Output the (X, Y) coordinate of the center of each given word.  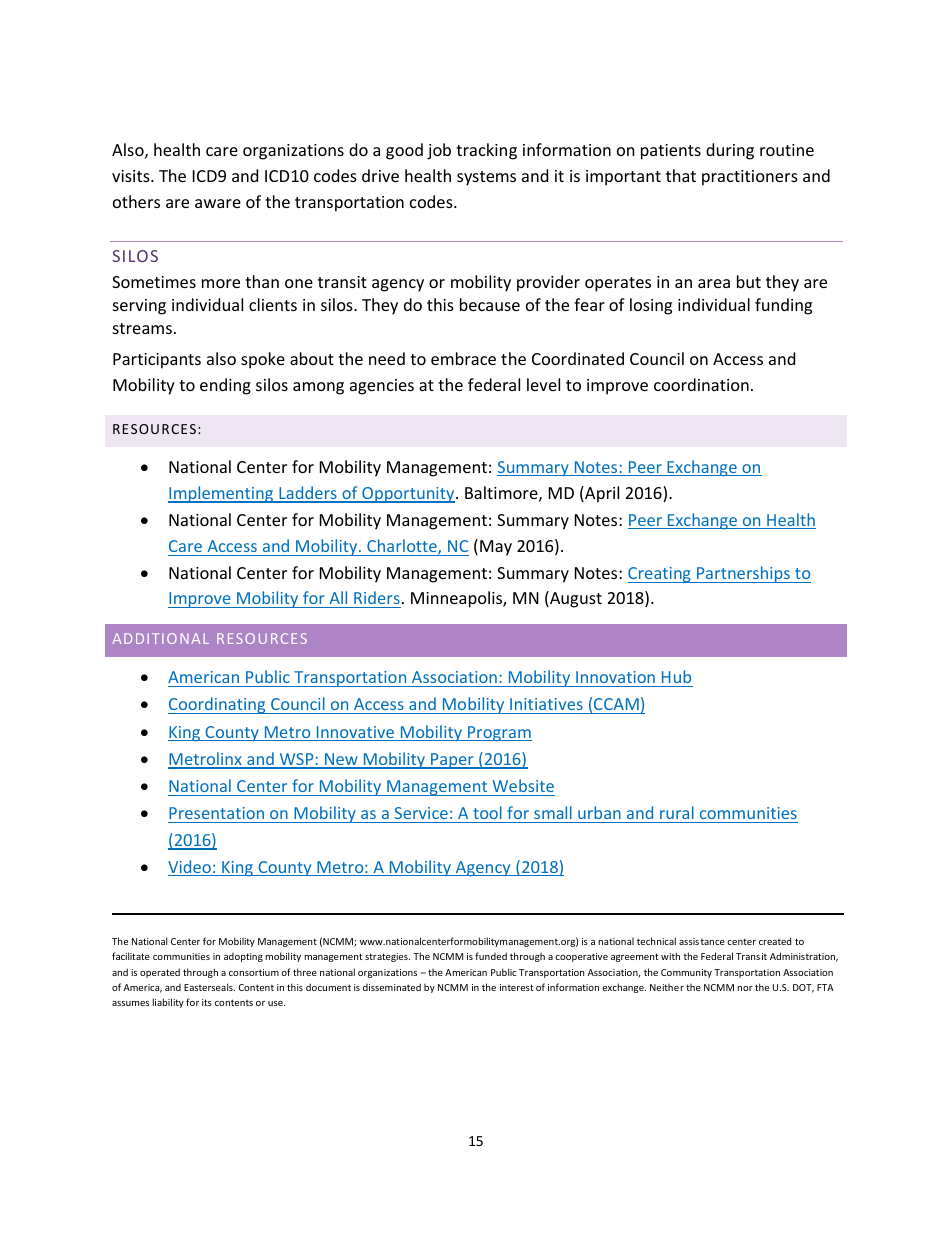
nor (745, 988)
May (496, 548)
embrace (463, 358)
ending (225, 386)
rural (677, 814)
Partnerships (743, 574)
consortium (254, 972)
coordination (701, 384)
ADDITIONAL (160, 638)
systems (486, 178)
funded (491, 956)
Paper (452, 761)
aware (218, 203)
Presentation (217, 815)
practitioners (750, 178)
